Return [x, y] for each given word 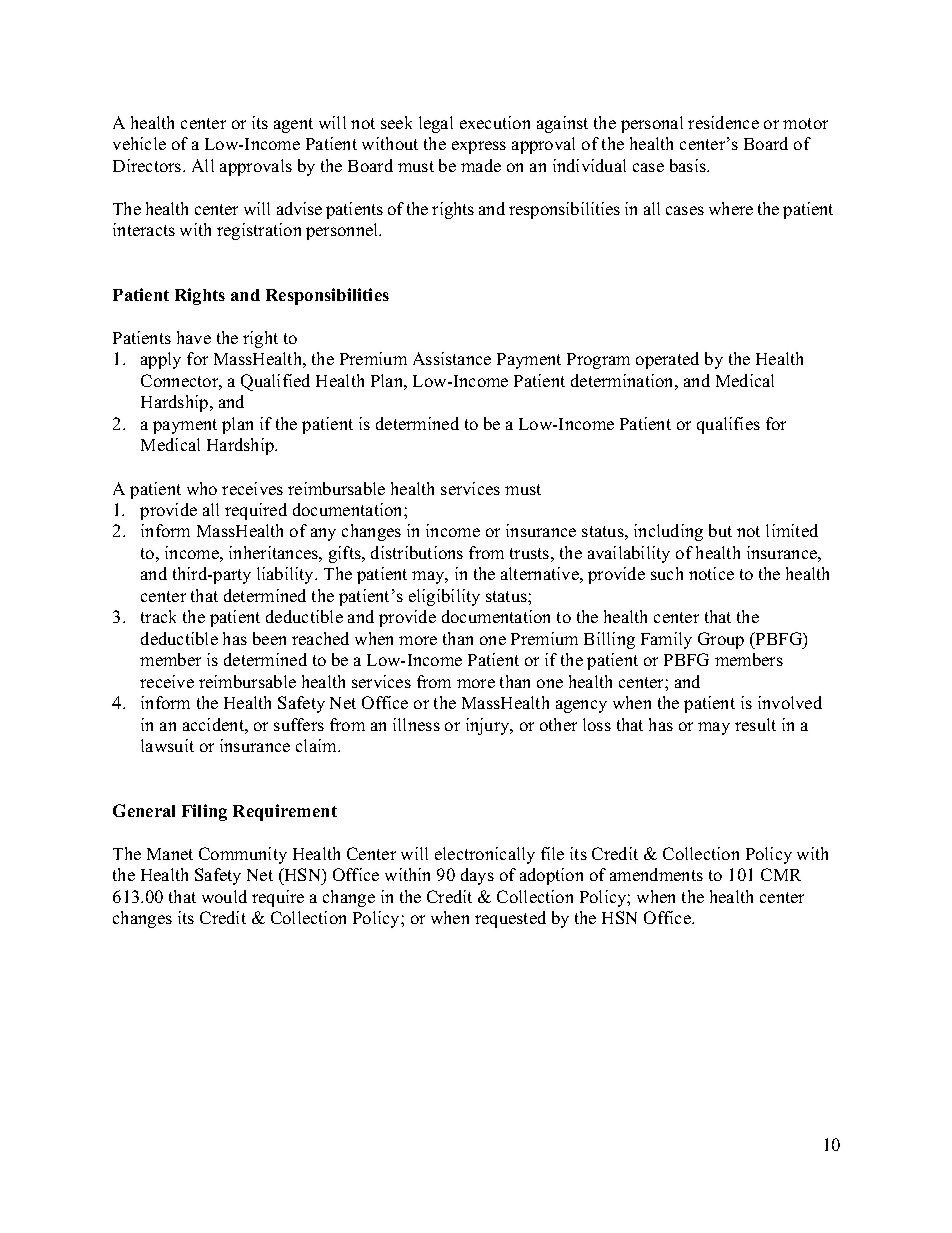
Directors [148, 165]
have [194, 337]
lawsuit [167, 745]
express [479, 147]
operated [667, 360]
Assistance [452, 358]
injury [489, 726]
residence [723, 122]
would [224, 896]
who [202, 488]
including [668, 532]
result [755, 724]
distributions [417, 552]
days [477, 876]
